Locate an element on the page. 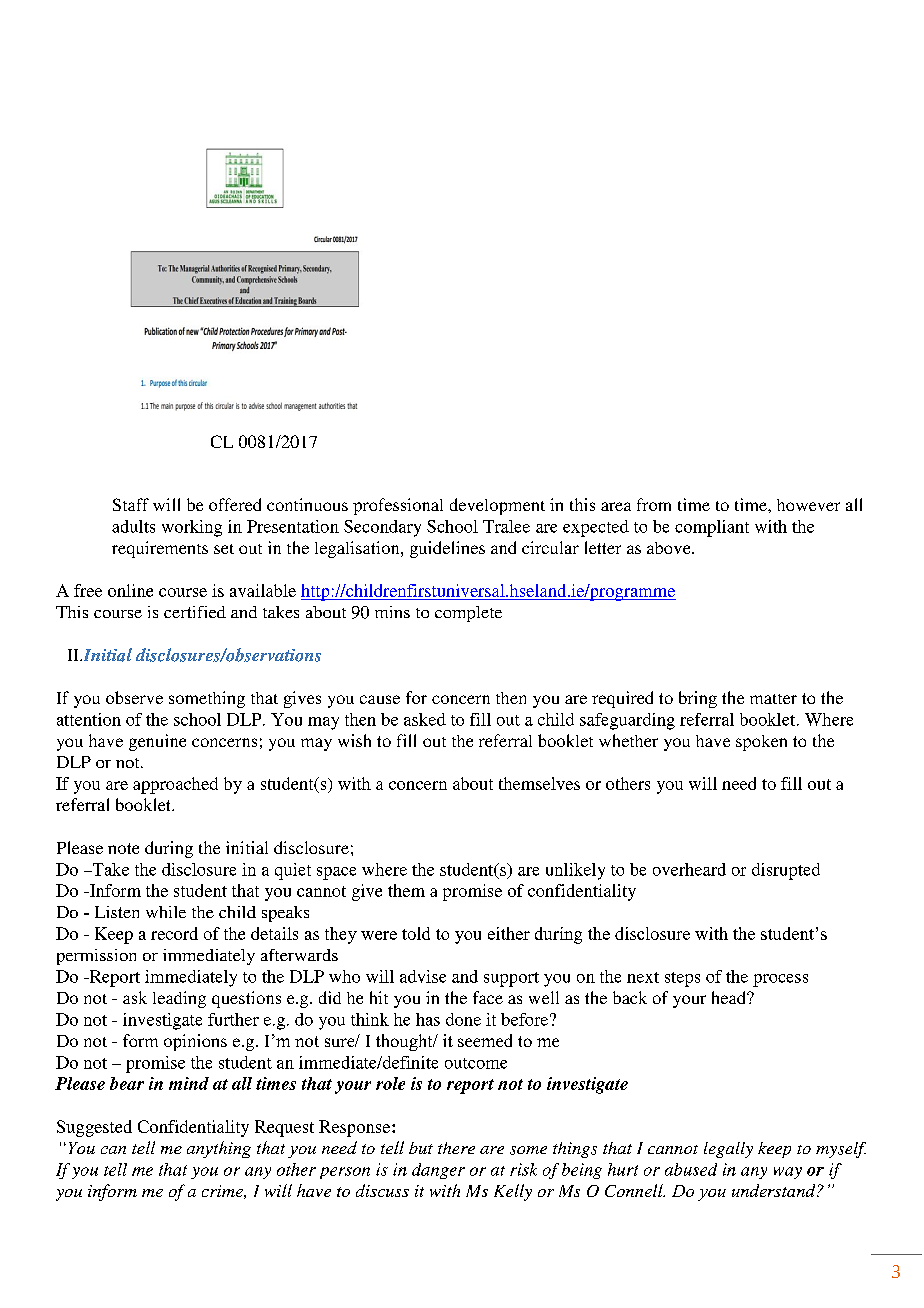 This document has width=924, height=1308. spoken is located at coordinates (761, 743).
